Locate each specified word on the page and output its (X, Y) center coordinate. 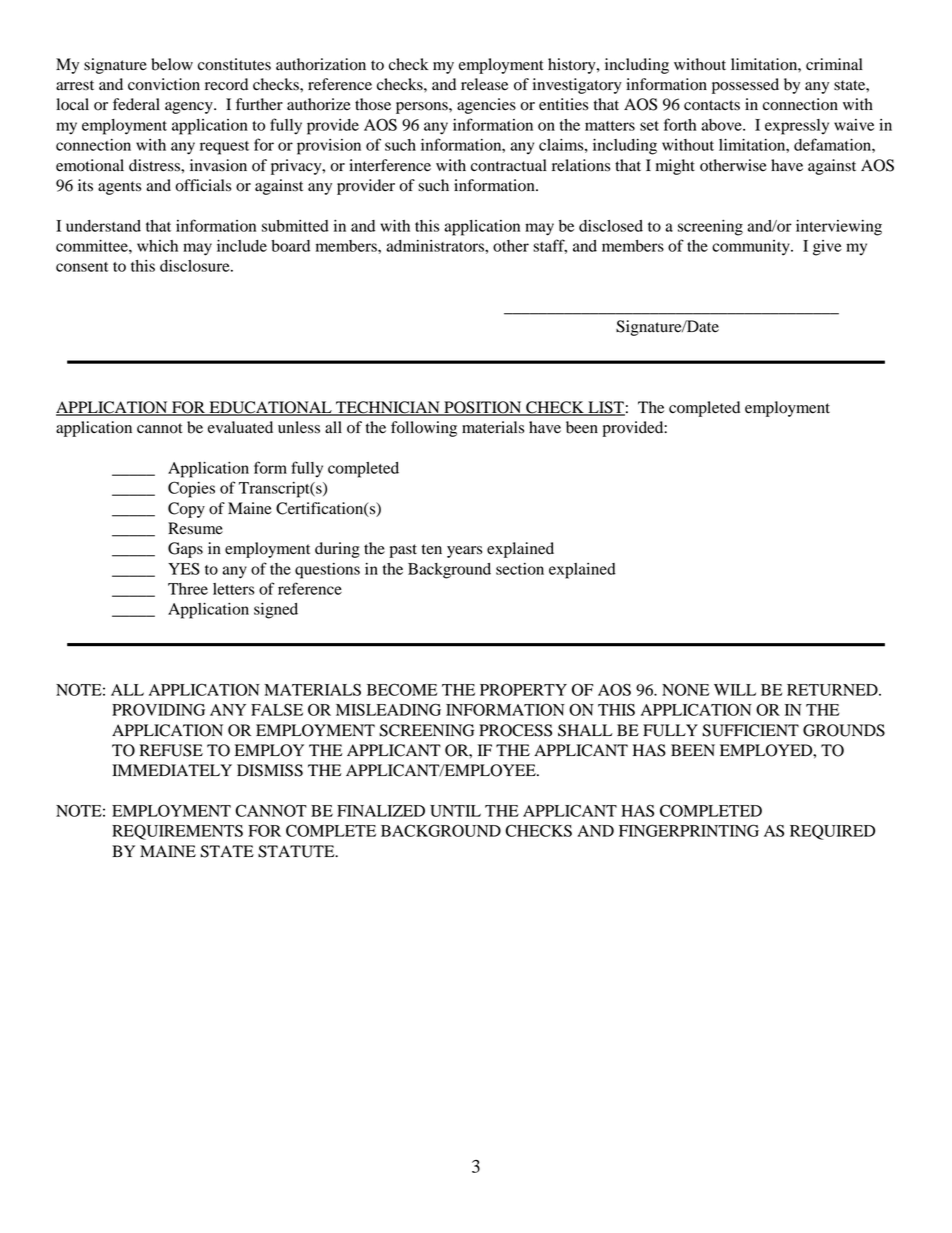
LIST (605, 408)
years (464, 552)
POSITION (483, 408)
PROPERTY (523, 689)
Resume (195, 528)
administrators (436, 246)
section (520, 569)
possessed (745, 86)
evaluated (240, 427)
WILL (735, 690)
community (752, 248)
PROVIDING (158, 709)
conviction (164, 84)
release (484, 84)
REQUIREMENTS (177, 832)
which (157, 246)
